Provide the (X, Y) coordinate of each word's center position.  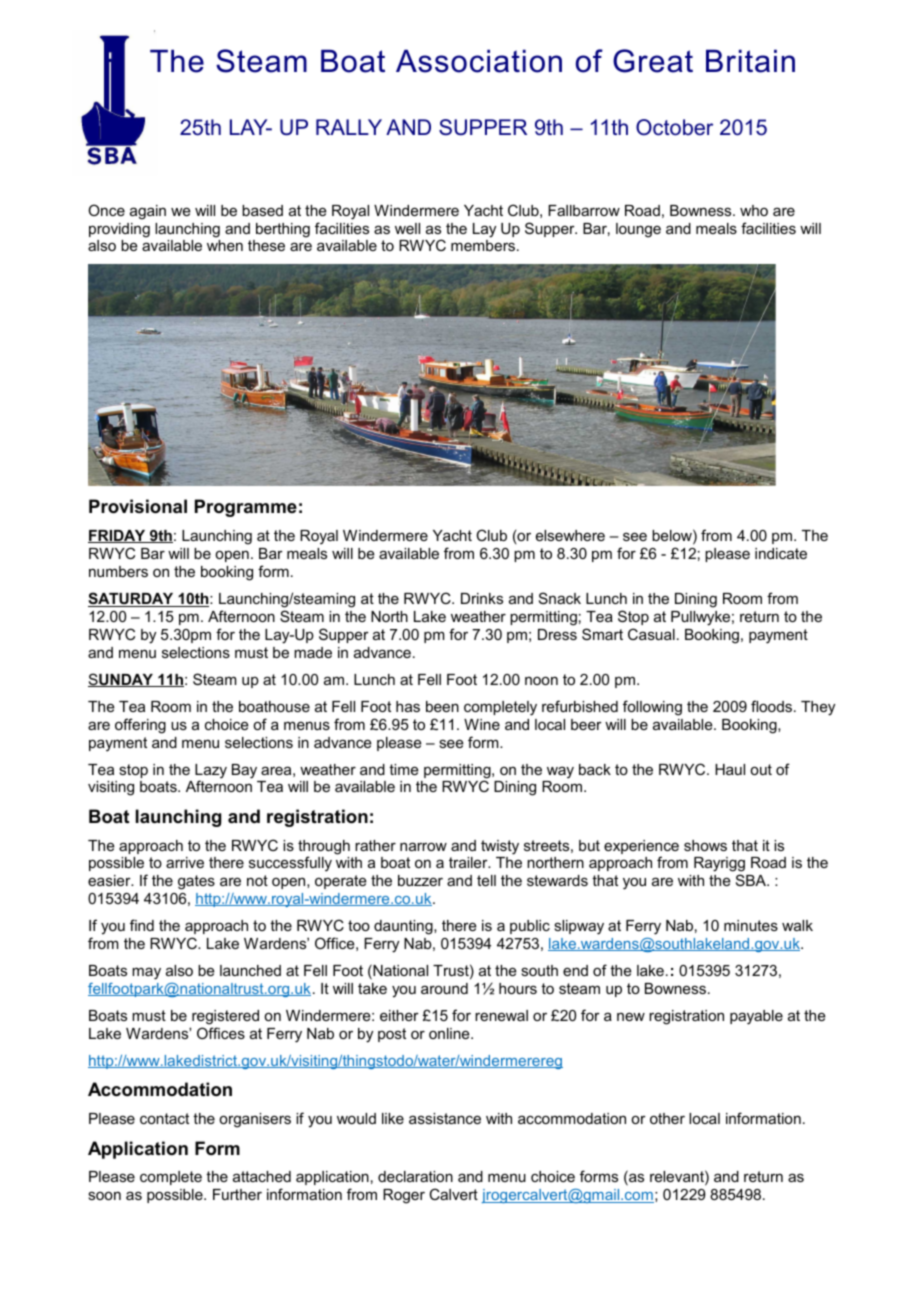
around (444, 988)
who (754, 210)
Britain (750, 61)
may (146, 973)
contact (164, 1118)
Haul (730, 769)
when (225, 245)
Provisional (138, 506)
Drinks (482, 598)
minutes (751, 925)
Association (479, 61)
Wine (482, 724)
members (484, 245)
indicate (781, 553)
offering (140, 726)
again (148, 212)
